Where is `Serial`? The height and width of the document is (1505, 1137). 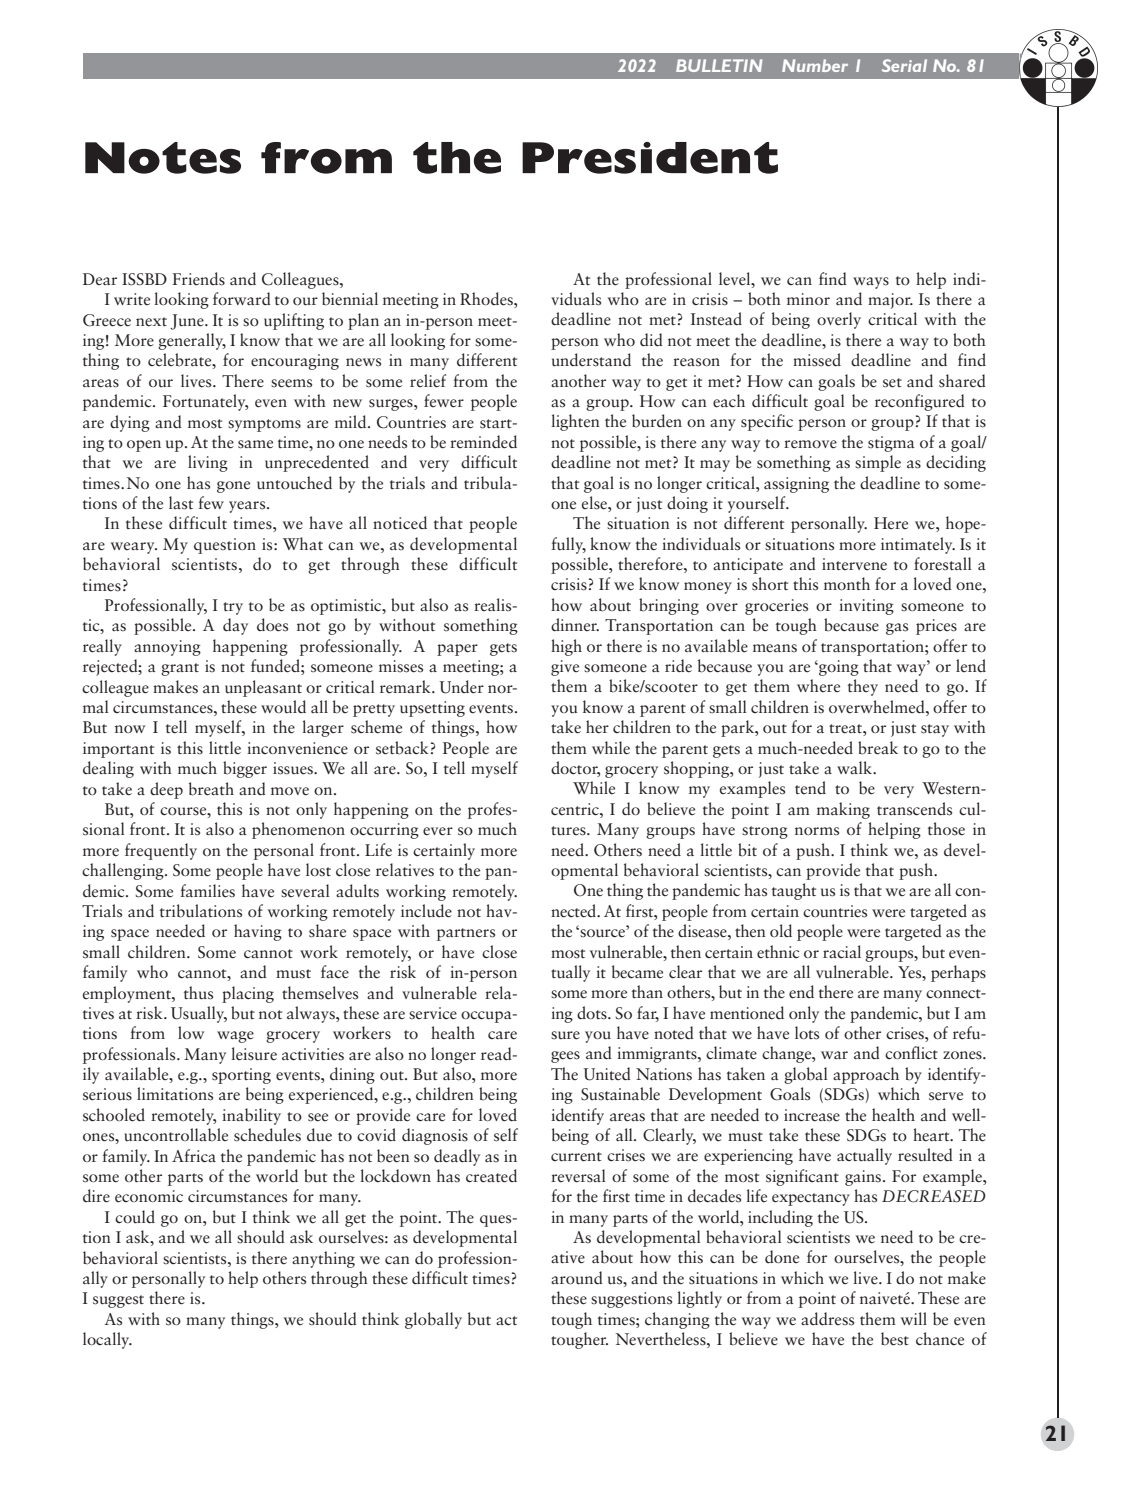 Serial is located at coordinates (904, 65).
